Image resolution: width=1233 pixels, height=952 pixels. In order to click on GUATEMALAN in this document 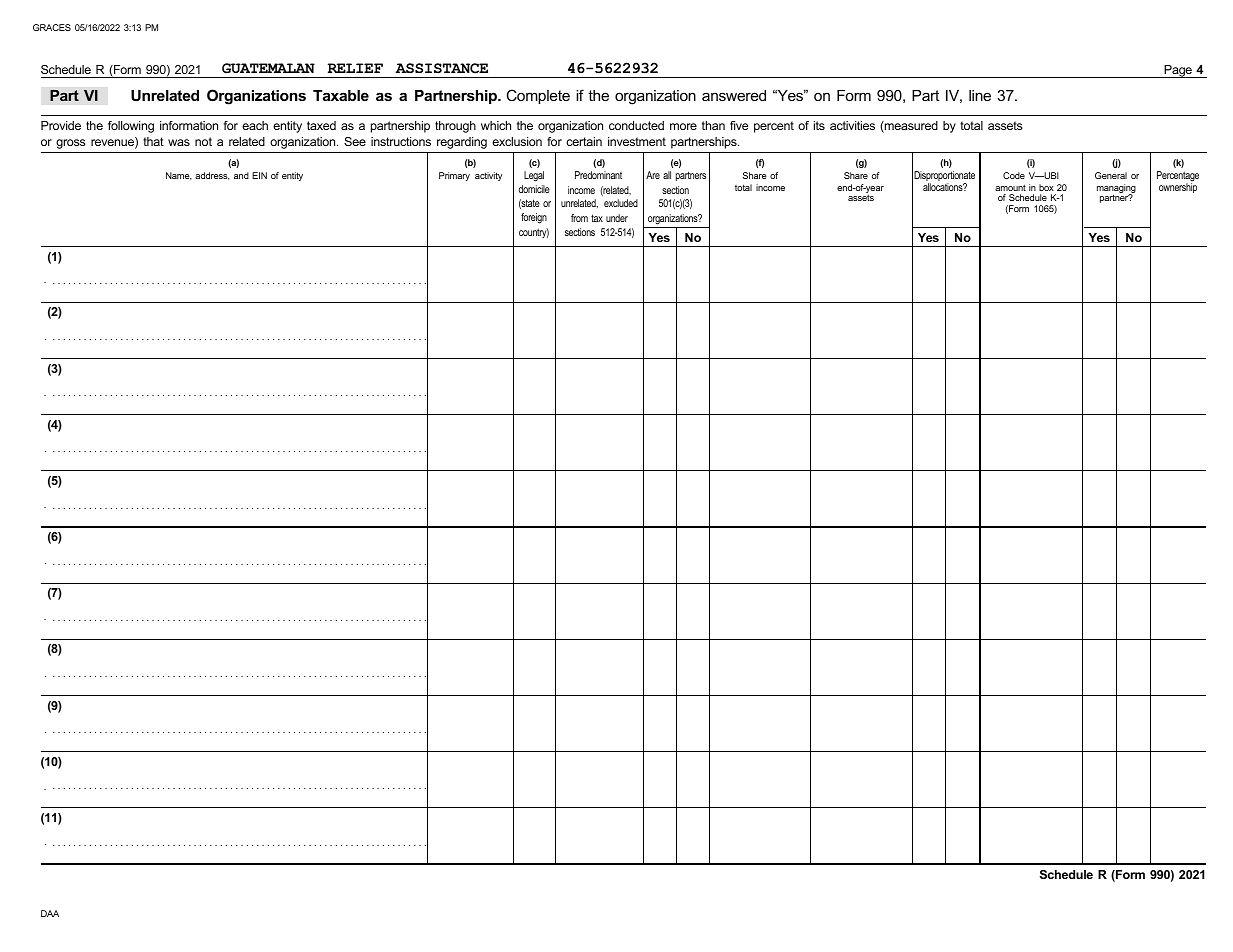, I will do `click(268, 68)`.
